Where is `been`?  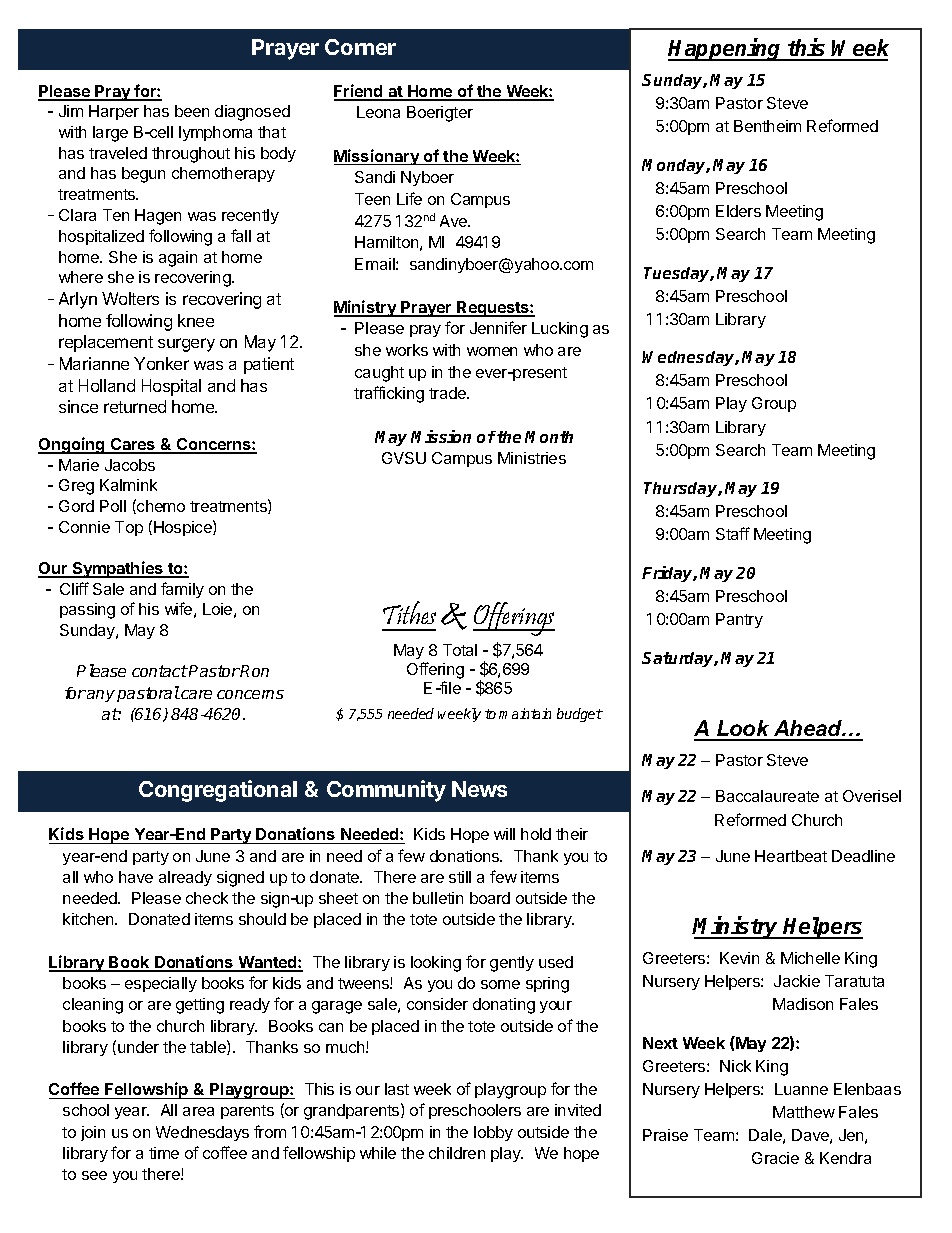
been is located at coordinates (192, 111).
